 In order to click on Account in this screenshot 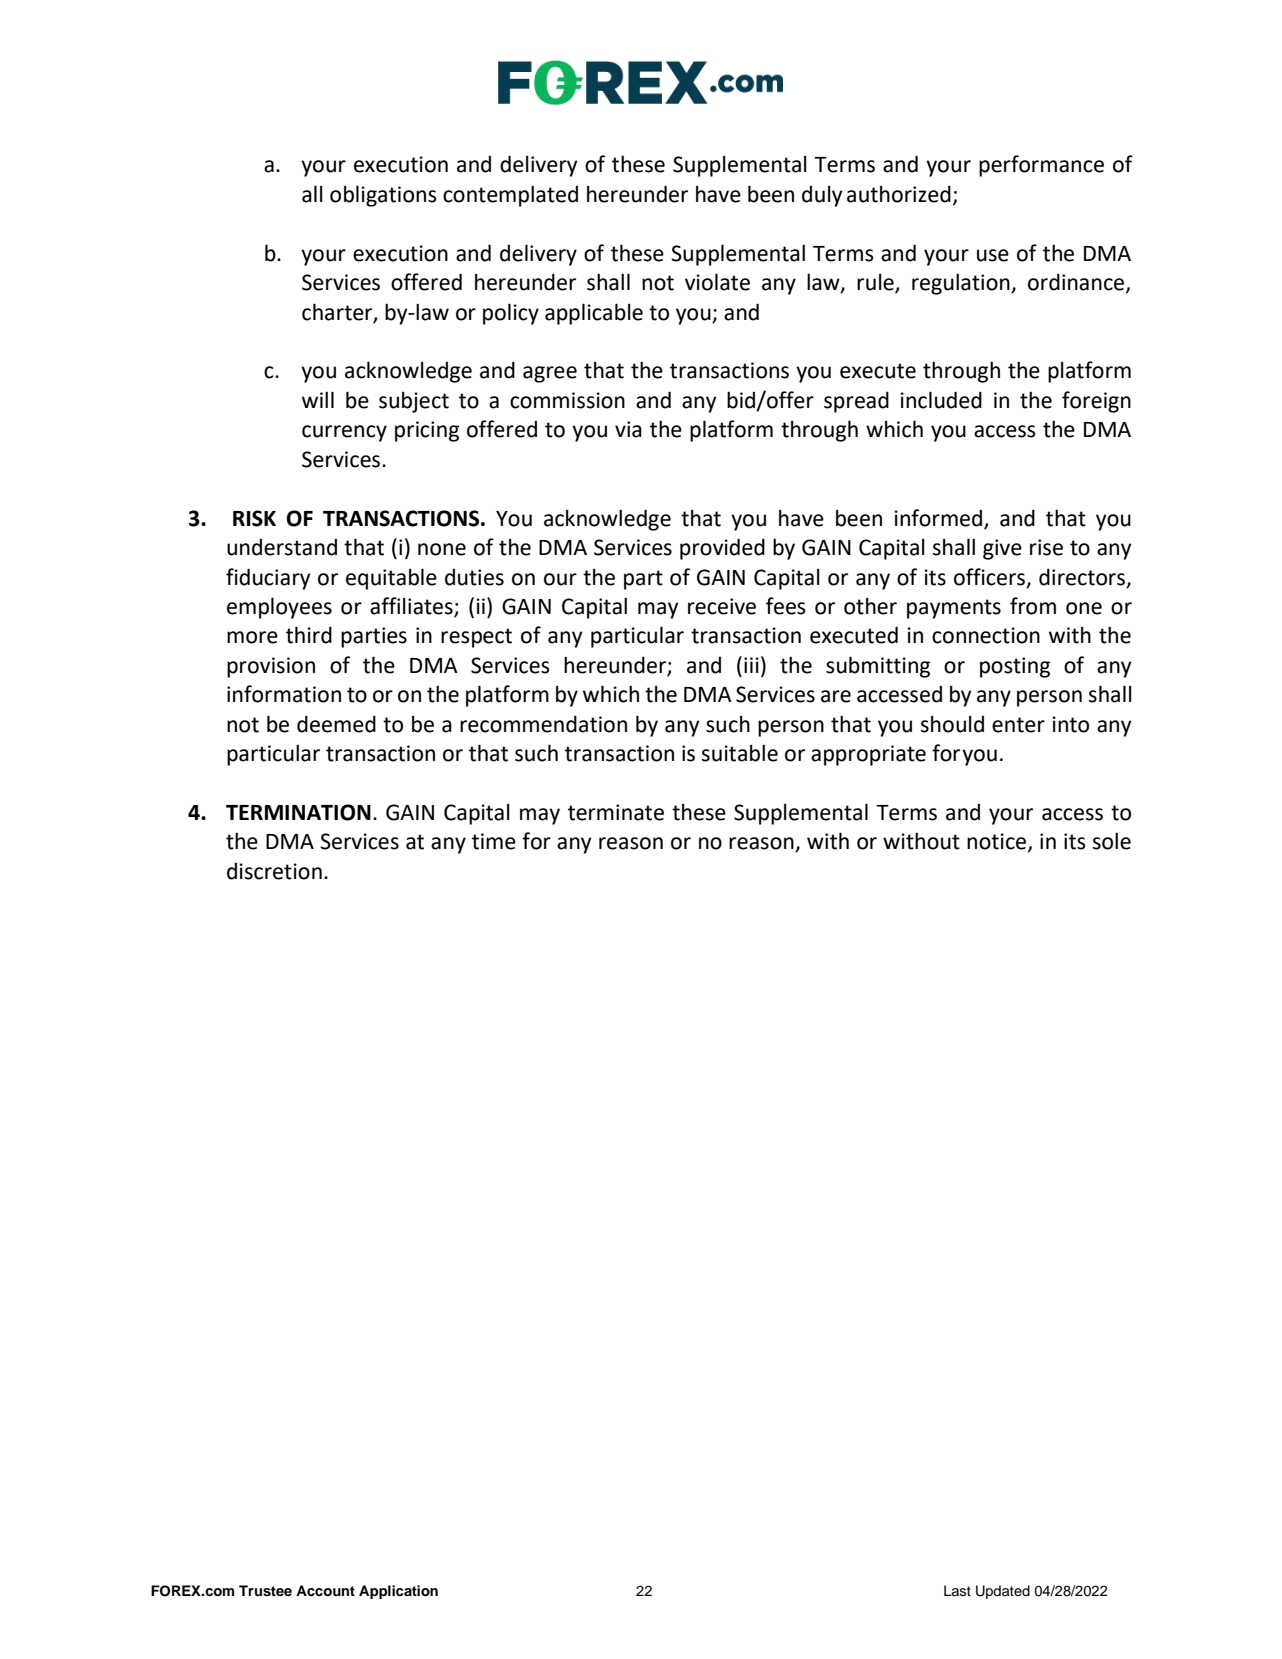, I will do `click(325, 1591)`.
